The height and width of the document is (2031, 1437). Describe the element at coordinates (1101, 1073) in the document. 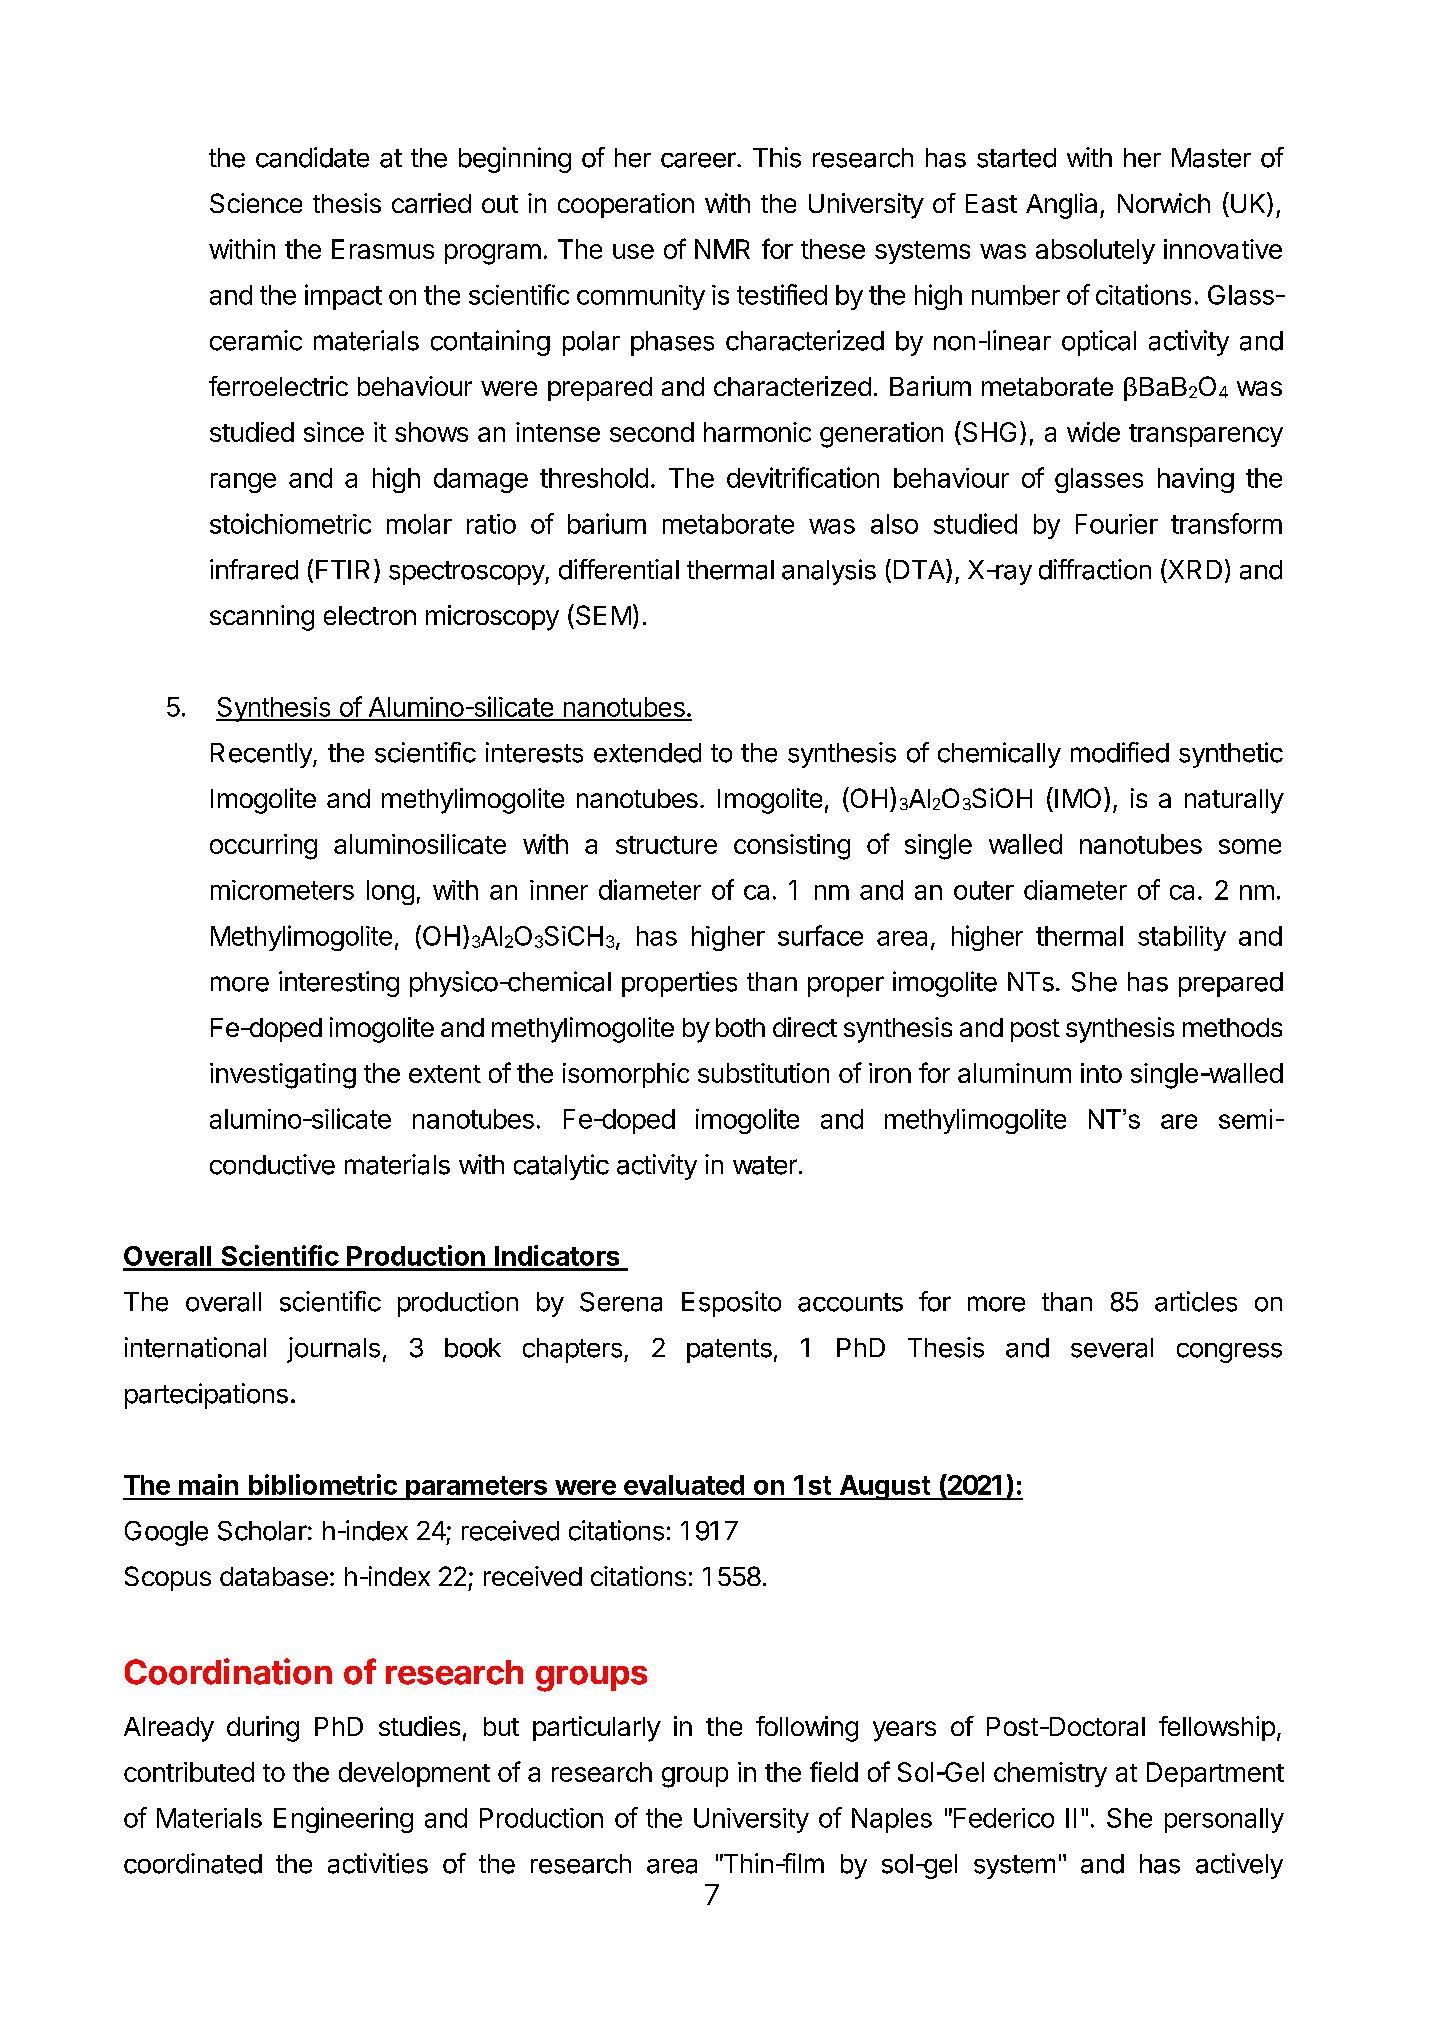

I see `into` at that location.
